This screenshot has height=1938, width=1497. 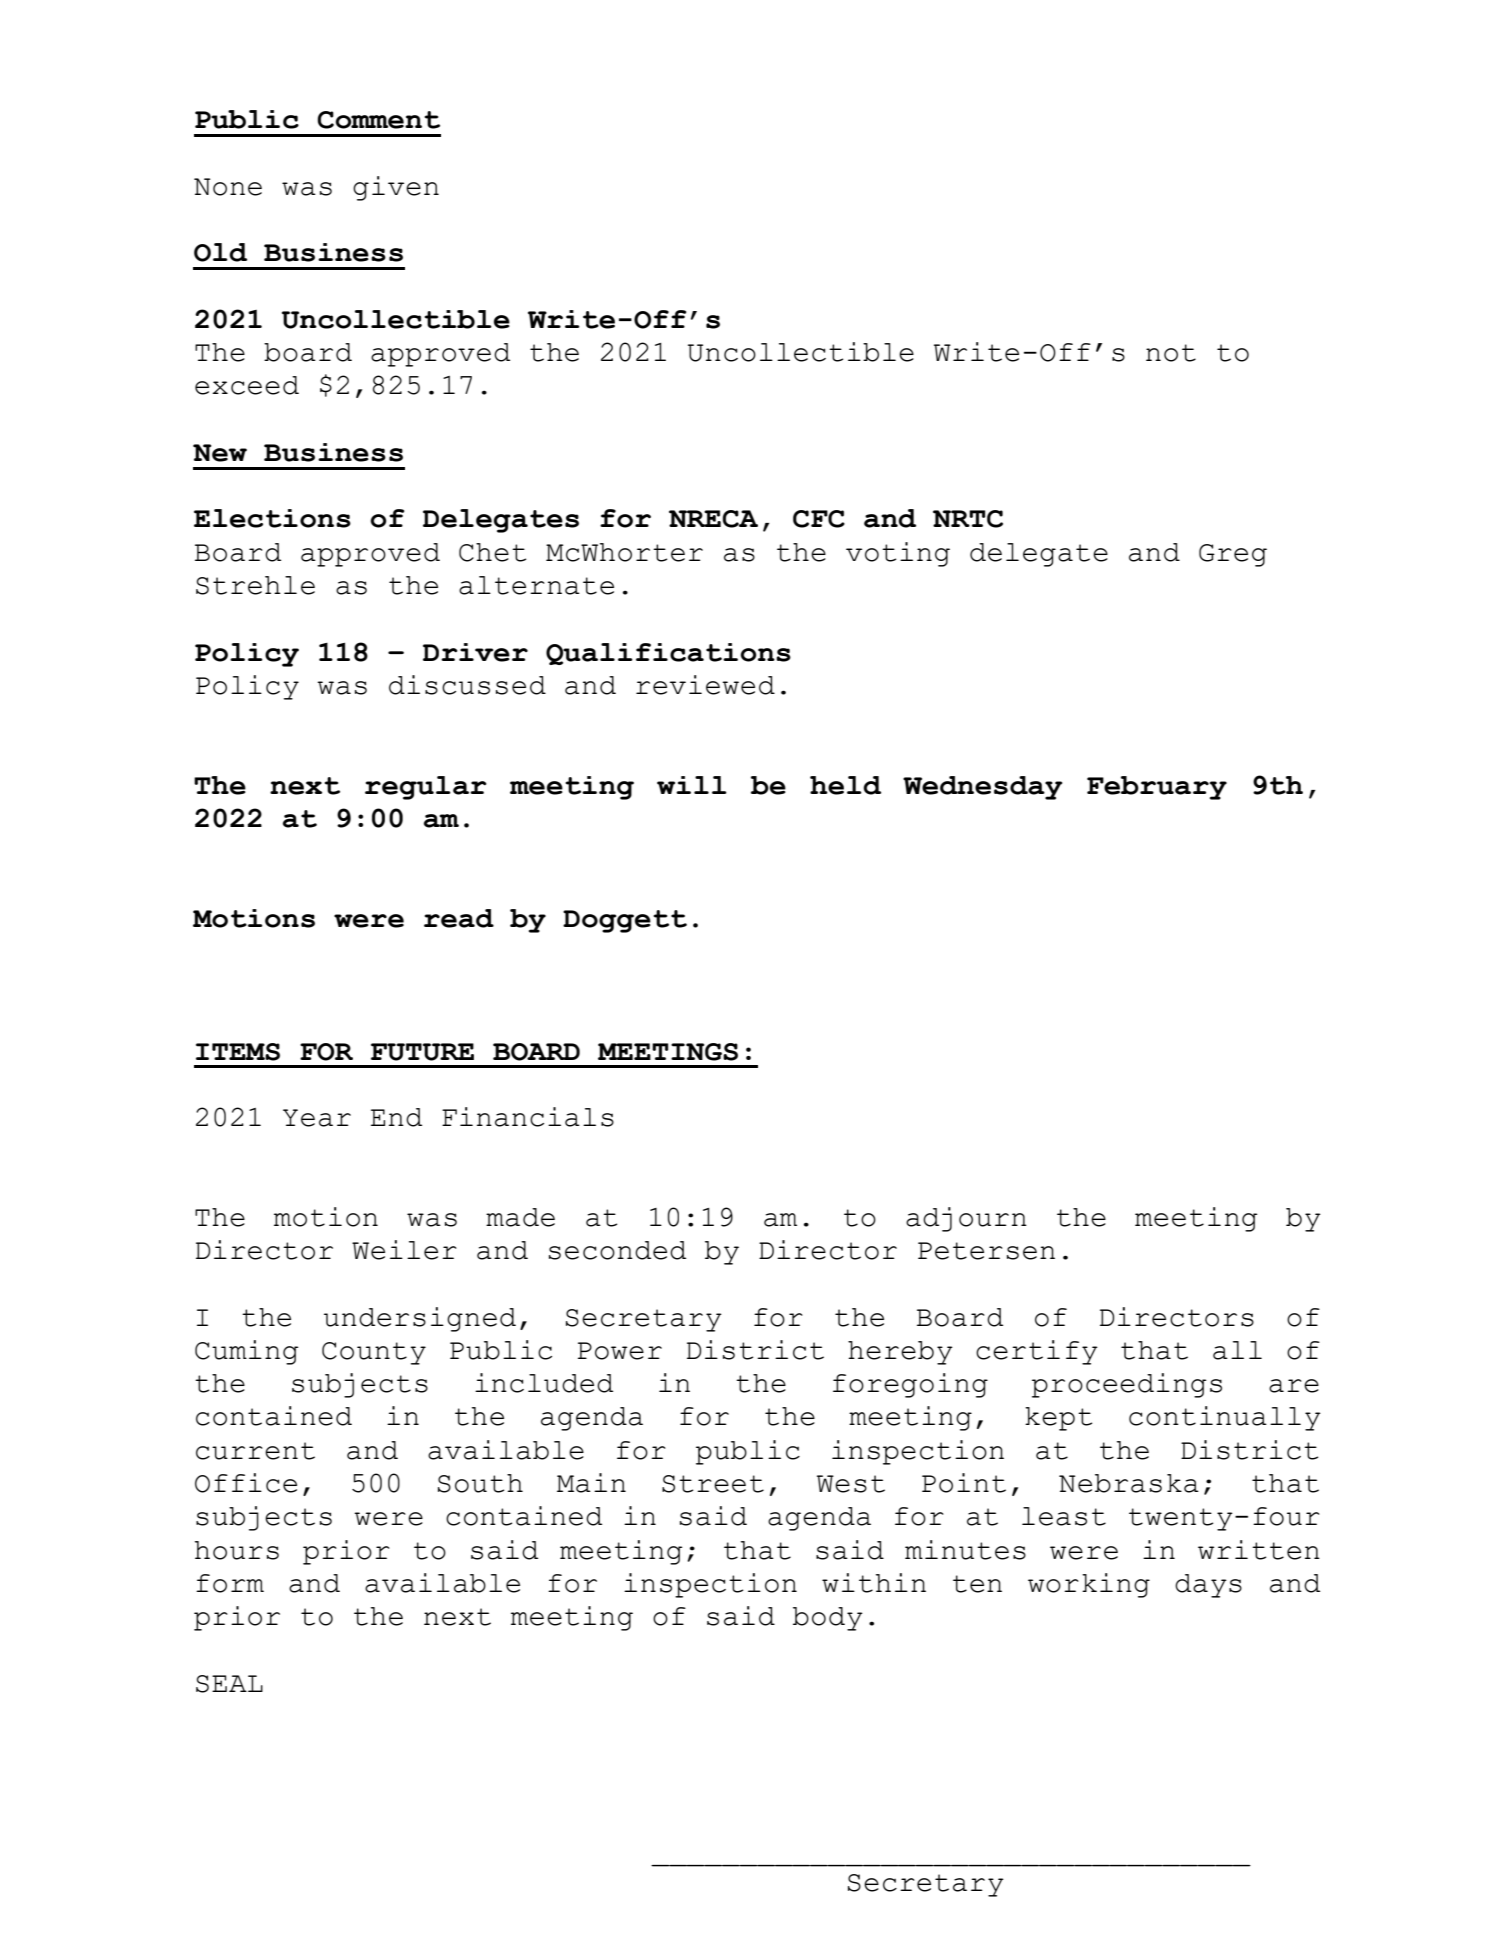 I want to click on SEAL, so click(x=229, y=1684).
